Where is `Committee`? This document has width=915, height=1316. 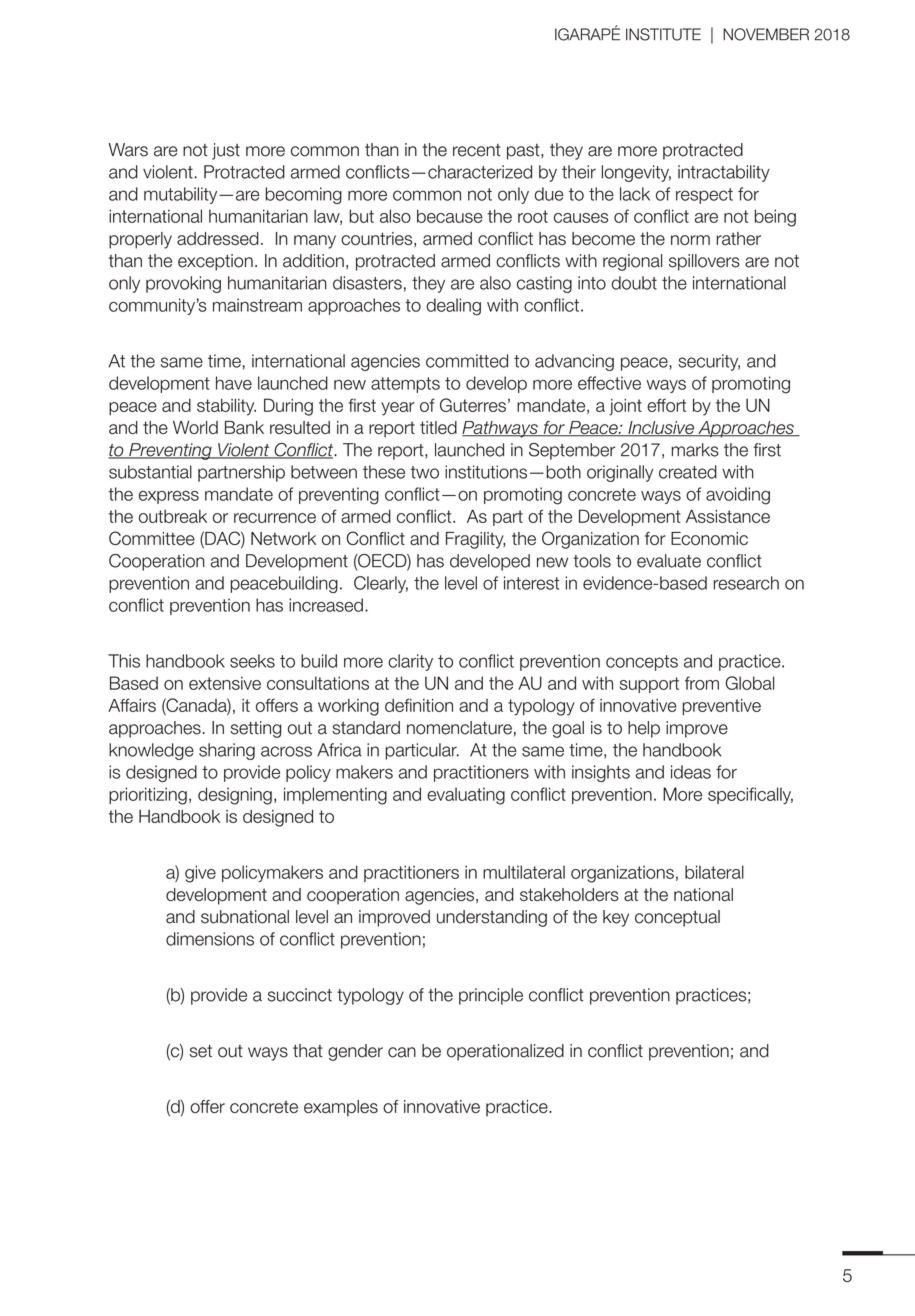
Committee is located at coordinates (152, 538).
